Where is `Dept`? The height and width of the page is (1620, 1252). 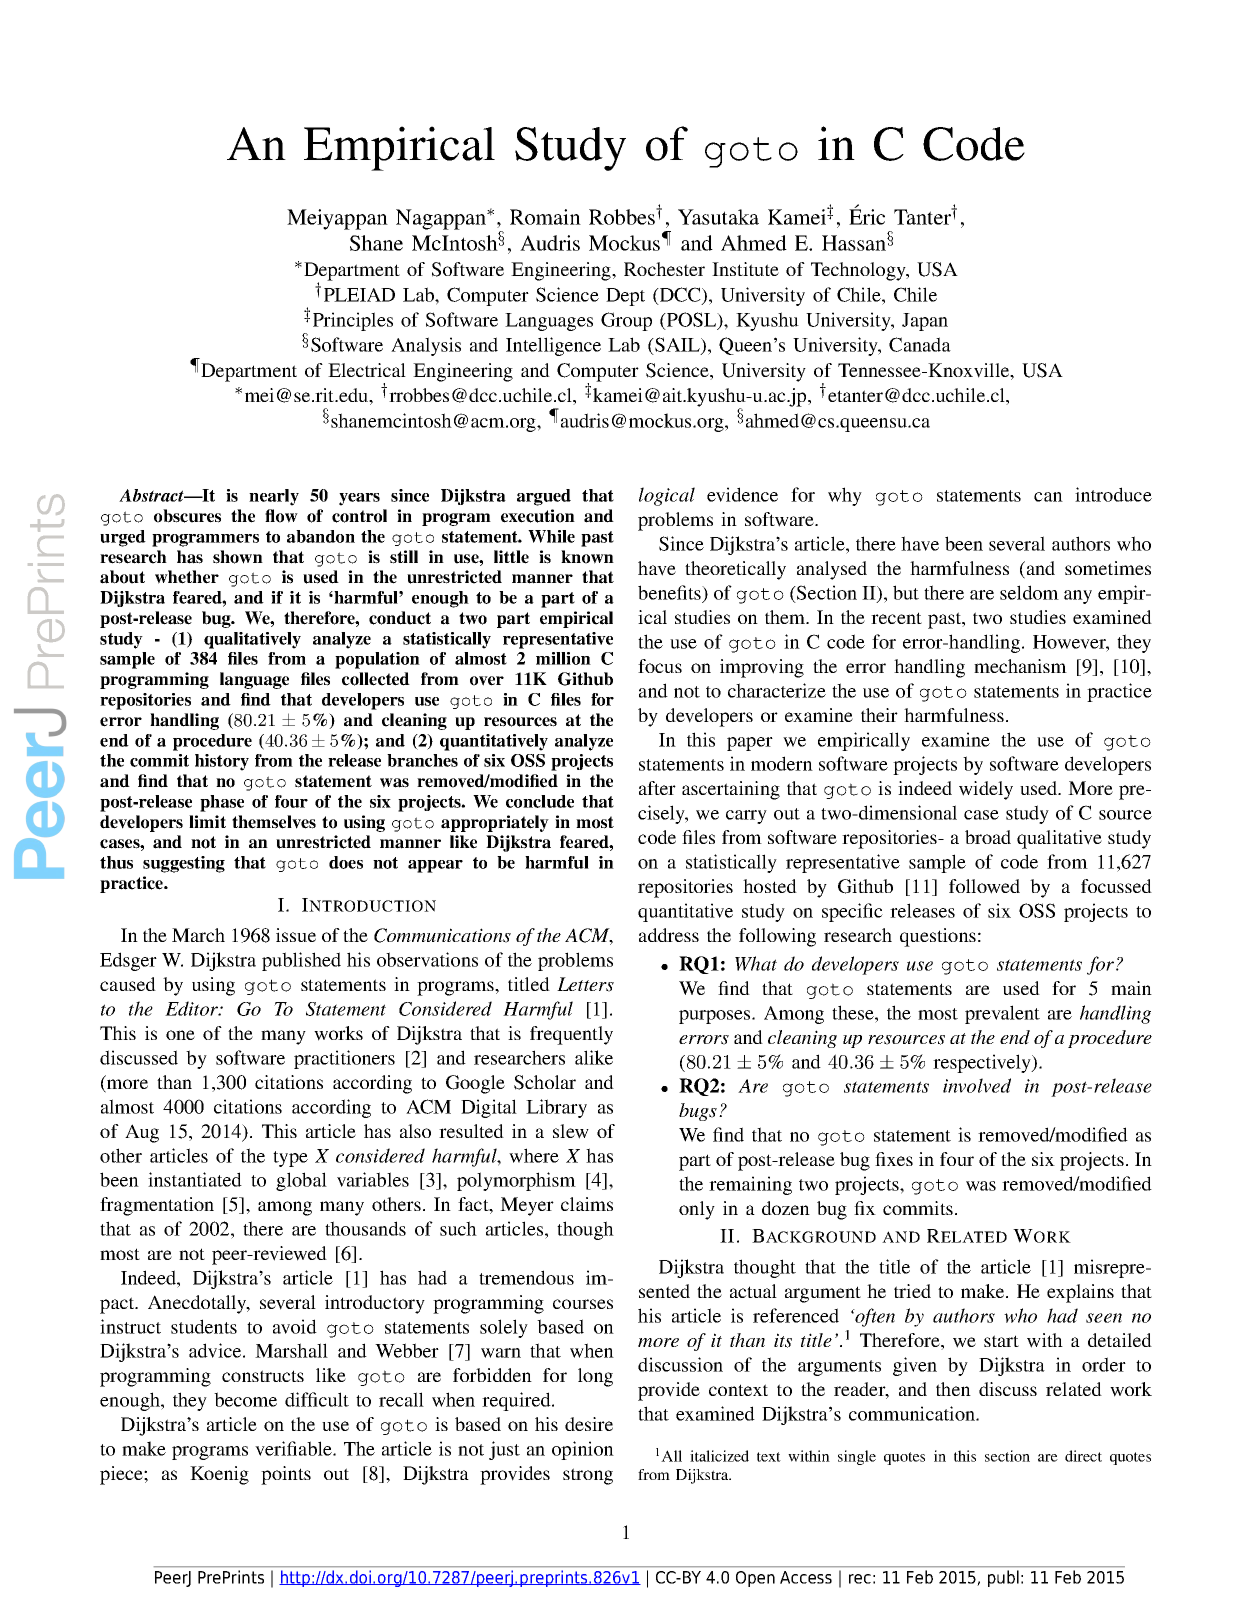 Dept is located at coordinates (625, 297).
